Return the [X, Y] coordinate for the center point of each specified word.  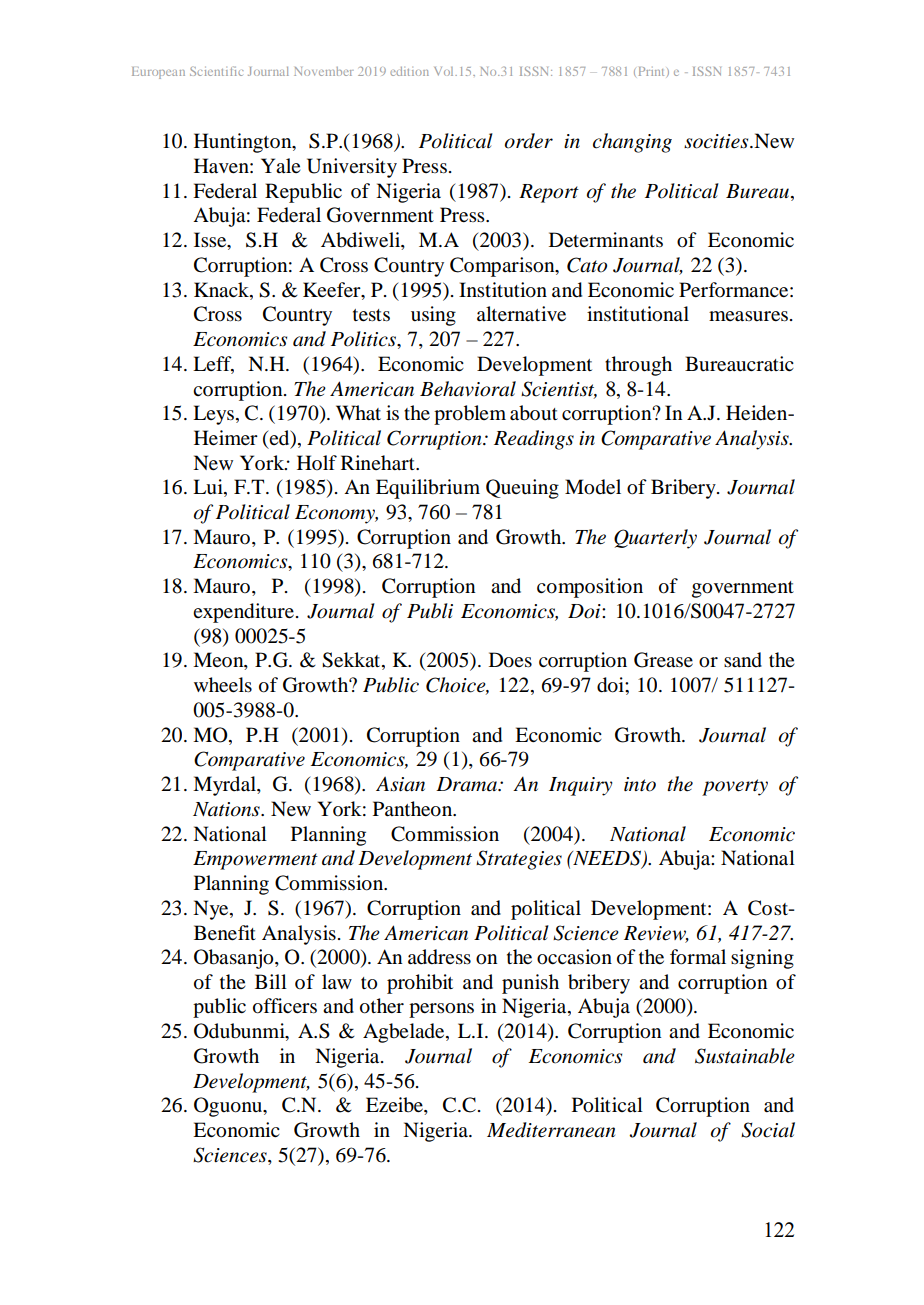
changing [632, 143]
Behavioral [468, 389]
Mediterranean [551, 1130]
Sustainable [745, 1056]
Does [510, 660]
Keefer [333, 290]
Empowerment [255, 860]
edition [409, 71]
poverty [735, 787]
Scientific [216, 71]
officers [285, 1006]
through [638, 366]
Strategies [519, 860]
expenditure [245, 613]
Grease [663, 660]
